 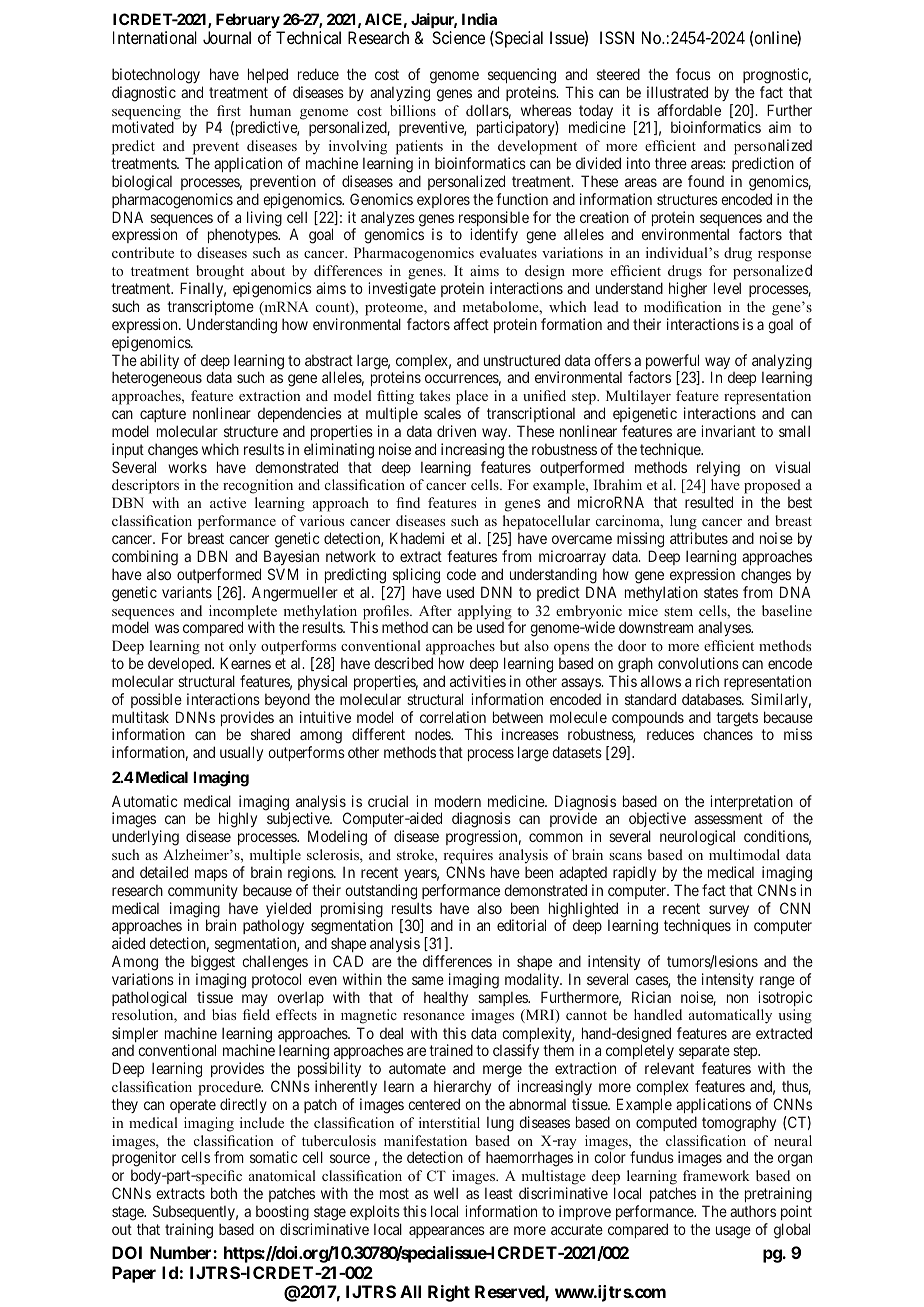 What do you see at coordinates (478, 681) in the screenshot?
I see `activities` at bounding box center [478, 681].
